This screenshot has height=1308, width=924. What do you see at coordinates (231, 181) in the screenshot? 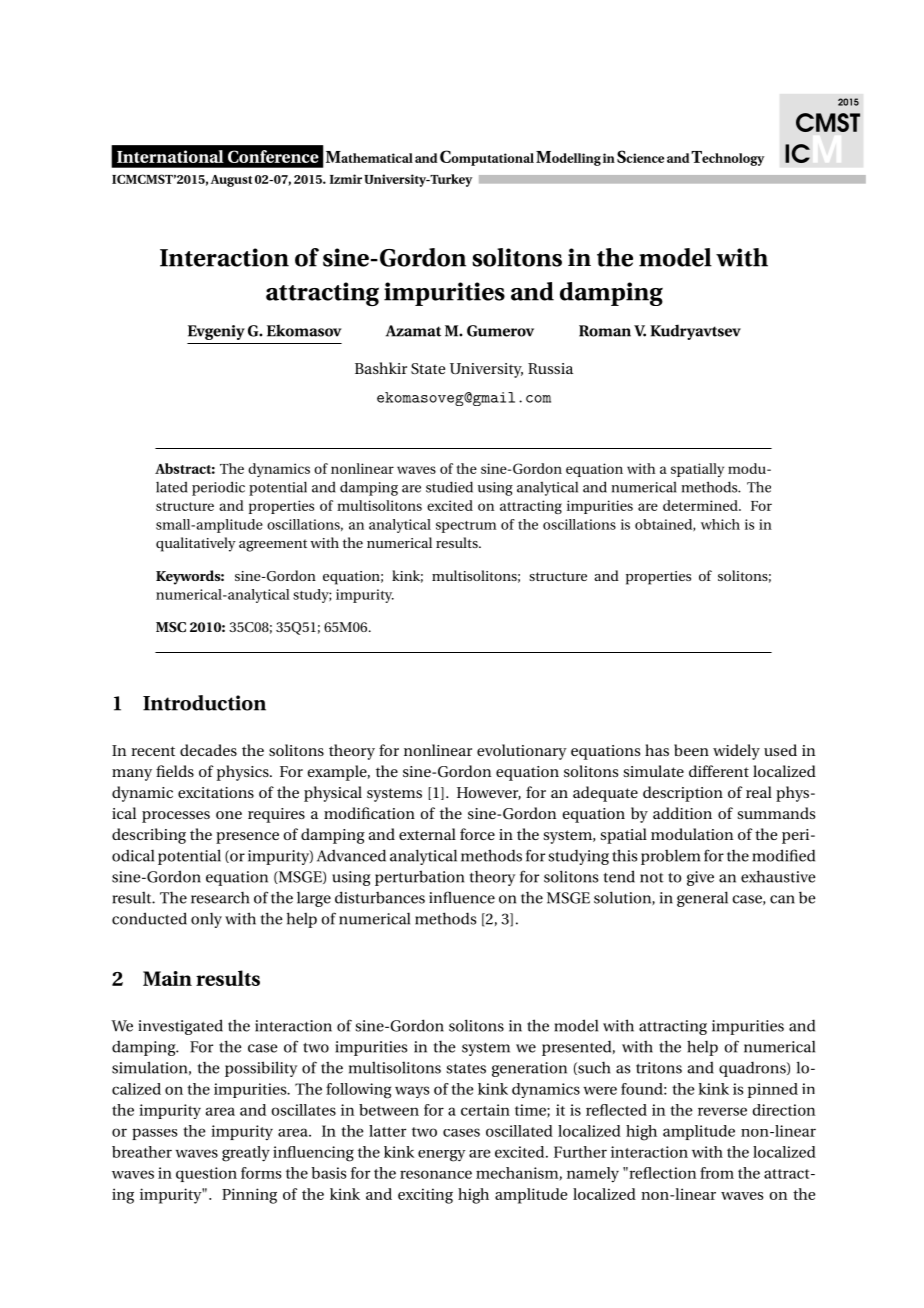
I see `August` at bounding box center [231, 181].
